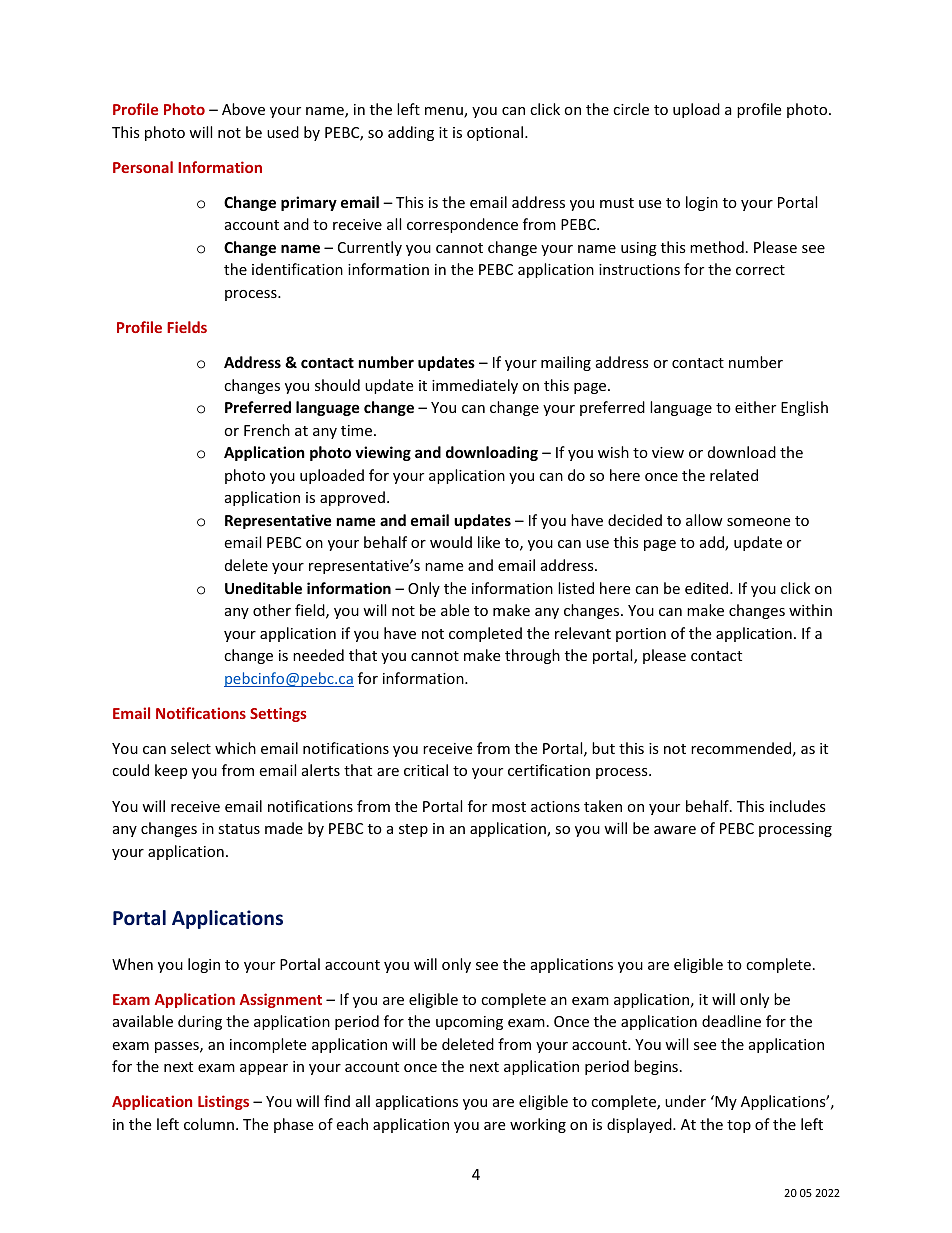  What do you see at coordinates (243, 109) in the image?
I see `Above` at bounding box center [243, 109].
